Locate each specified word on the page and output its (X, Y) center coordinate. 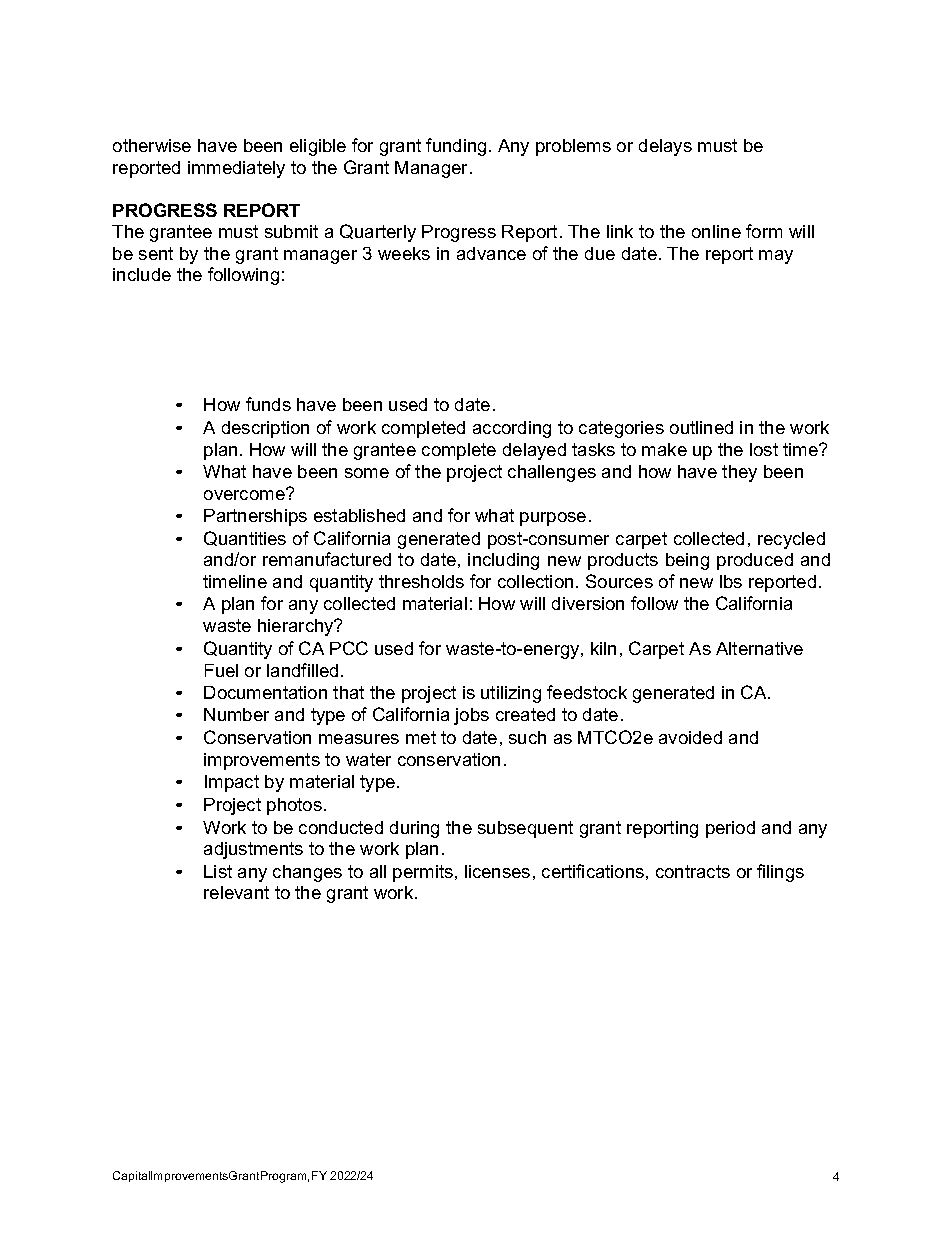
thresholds (421, 581)
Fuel (221, 670)
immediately (236, 169)
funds (268, 404)
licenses (497, 871)
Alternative (759, 648)
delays (665, 147)
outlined (701, 427)
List (218, 871)
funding (456, 147)
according (512, 429)
